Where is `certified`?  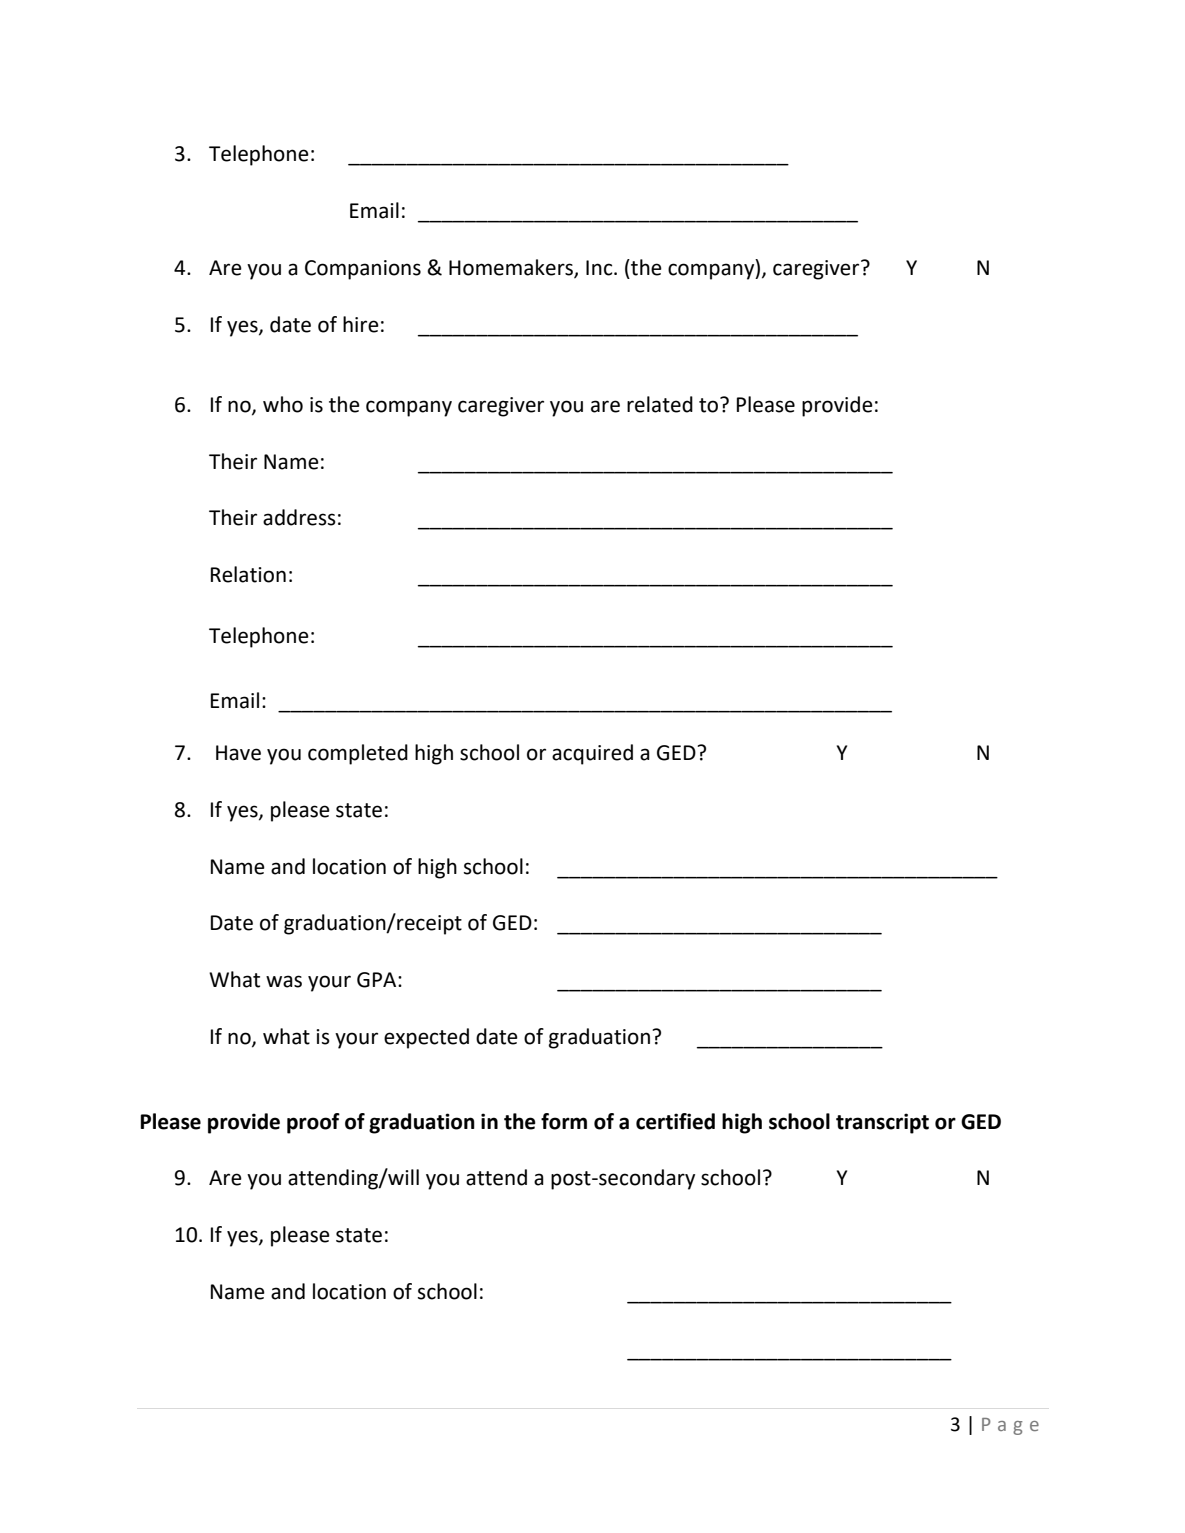 certified is located at coordinates (675, 1121).
